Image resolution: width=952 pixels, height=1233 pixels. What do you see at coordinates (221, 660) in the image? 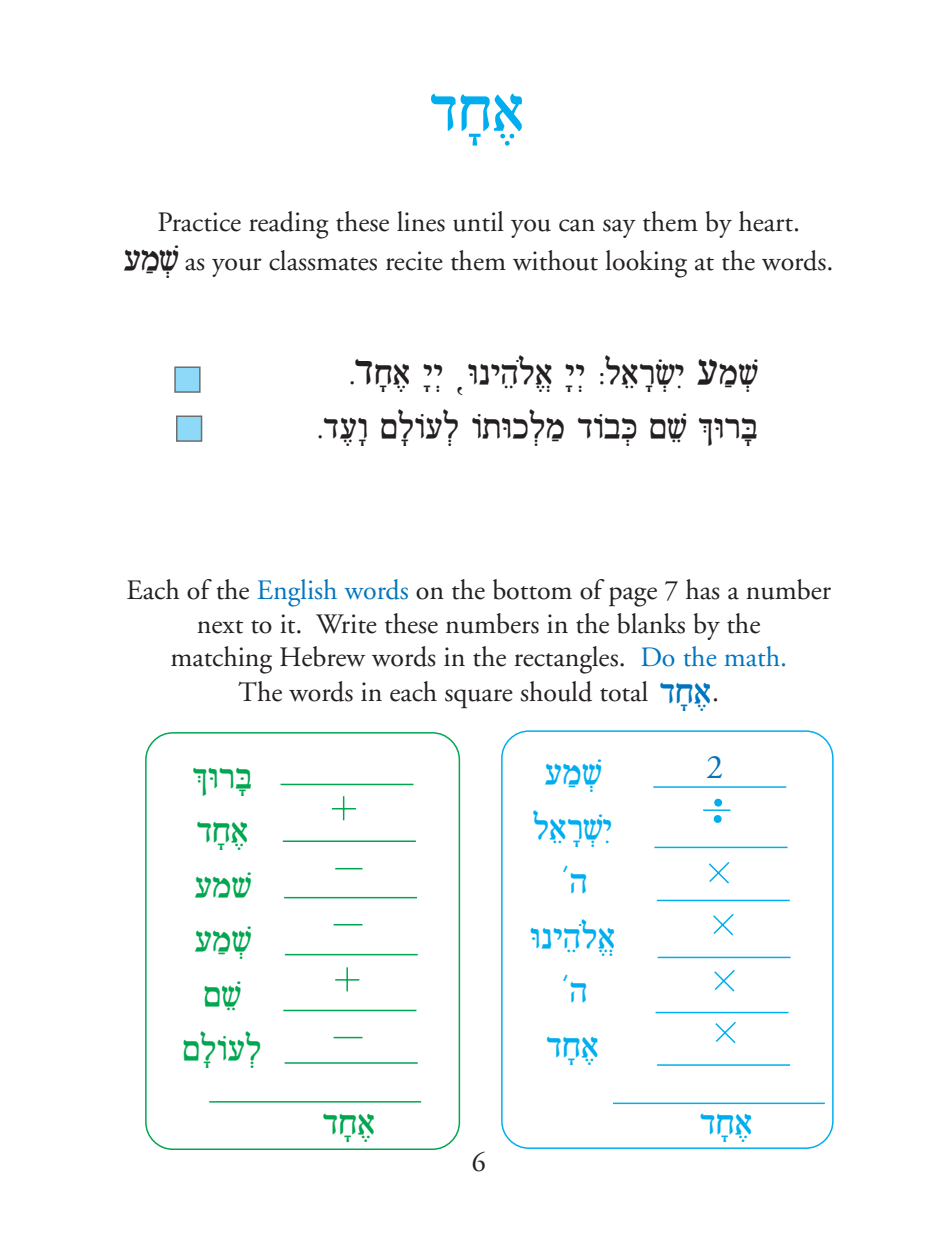
I see `matching` at bounding box center [221, 660].
